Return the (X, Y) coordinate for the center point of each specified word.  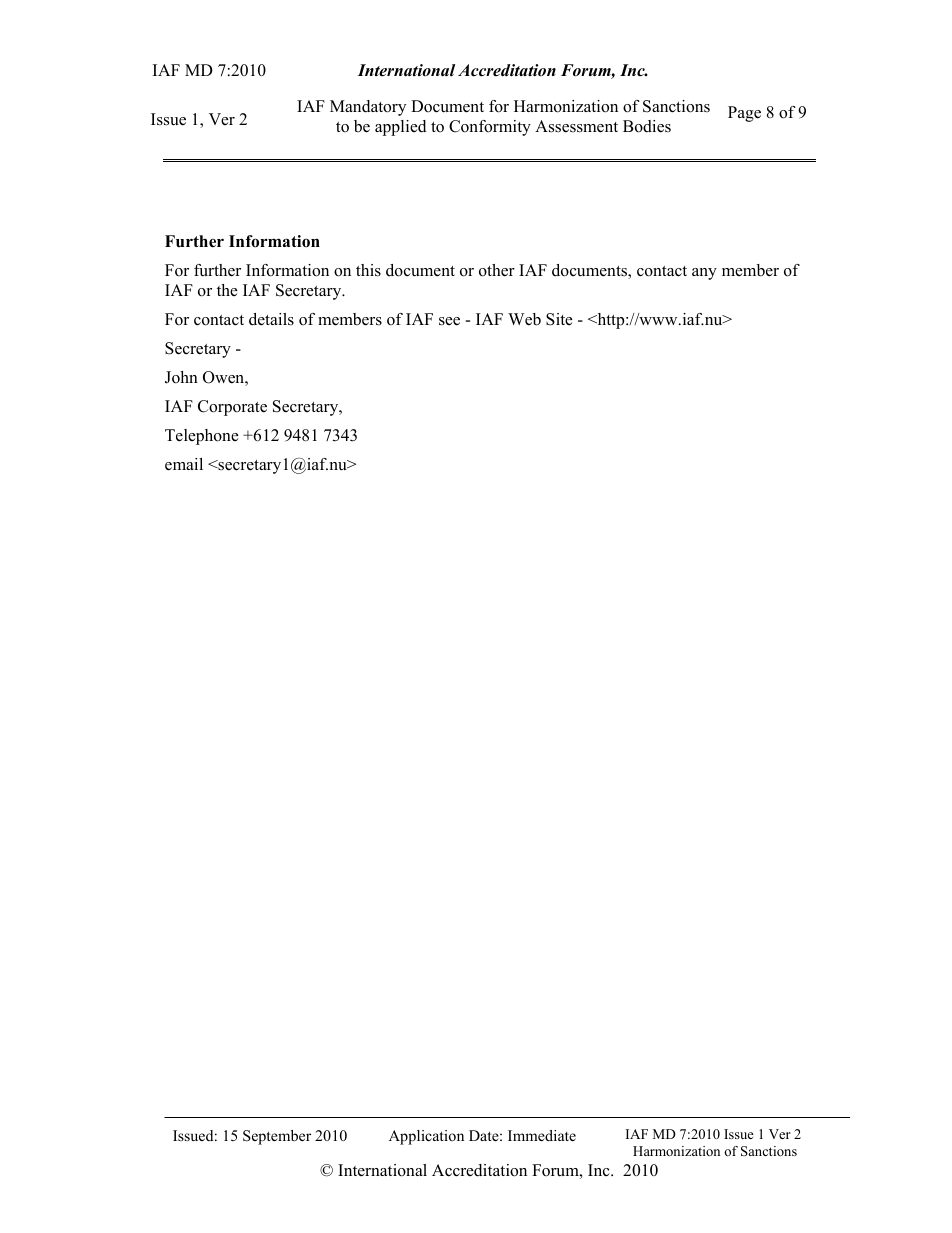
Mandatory (368, 108)
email (184, 464)
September (277, 1137)
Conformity (490, 128)
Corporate (232, 408)
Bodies (647, 126)
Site (559, 319)
